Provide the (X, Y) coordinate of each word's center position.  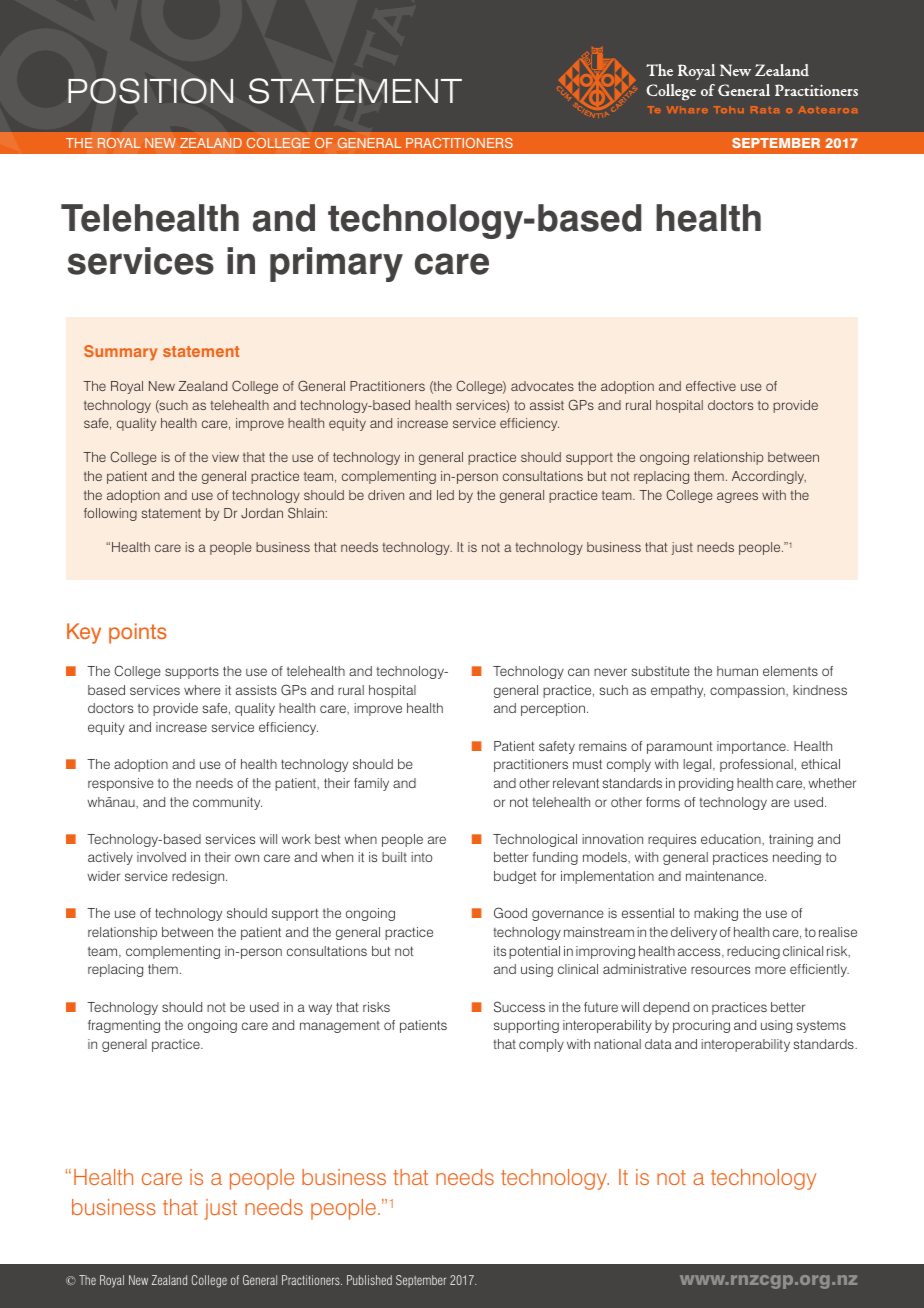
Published (369, 1280)
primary (336, 264)
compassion (748, 691)
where (202, 690)
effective (711, 386)
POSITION (150, 91)
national (617, 1044)
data (658, 1044)
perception (553, 709)
